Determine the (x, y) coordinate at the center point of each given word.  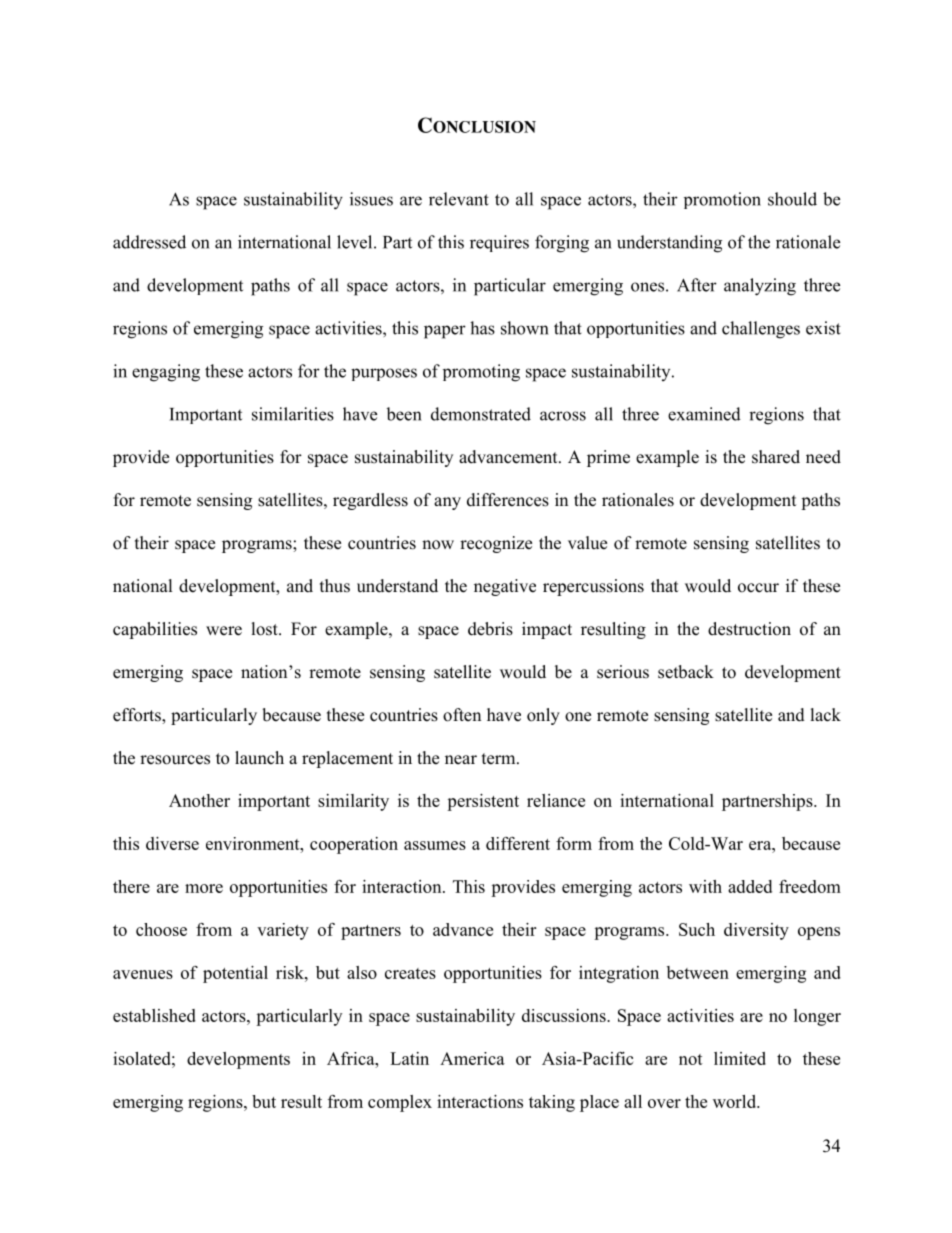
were (224, 631)
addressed (149, 242)
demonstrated (481, 414)
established (154, 1015)
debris (490, 629)
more (204, 888)
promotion (722, 200)
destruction (749, 629)
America (472, 1058)
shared (776, 457)
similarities (293, 414)
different (518, 843)
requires (499, 243)
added (750, 886)
